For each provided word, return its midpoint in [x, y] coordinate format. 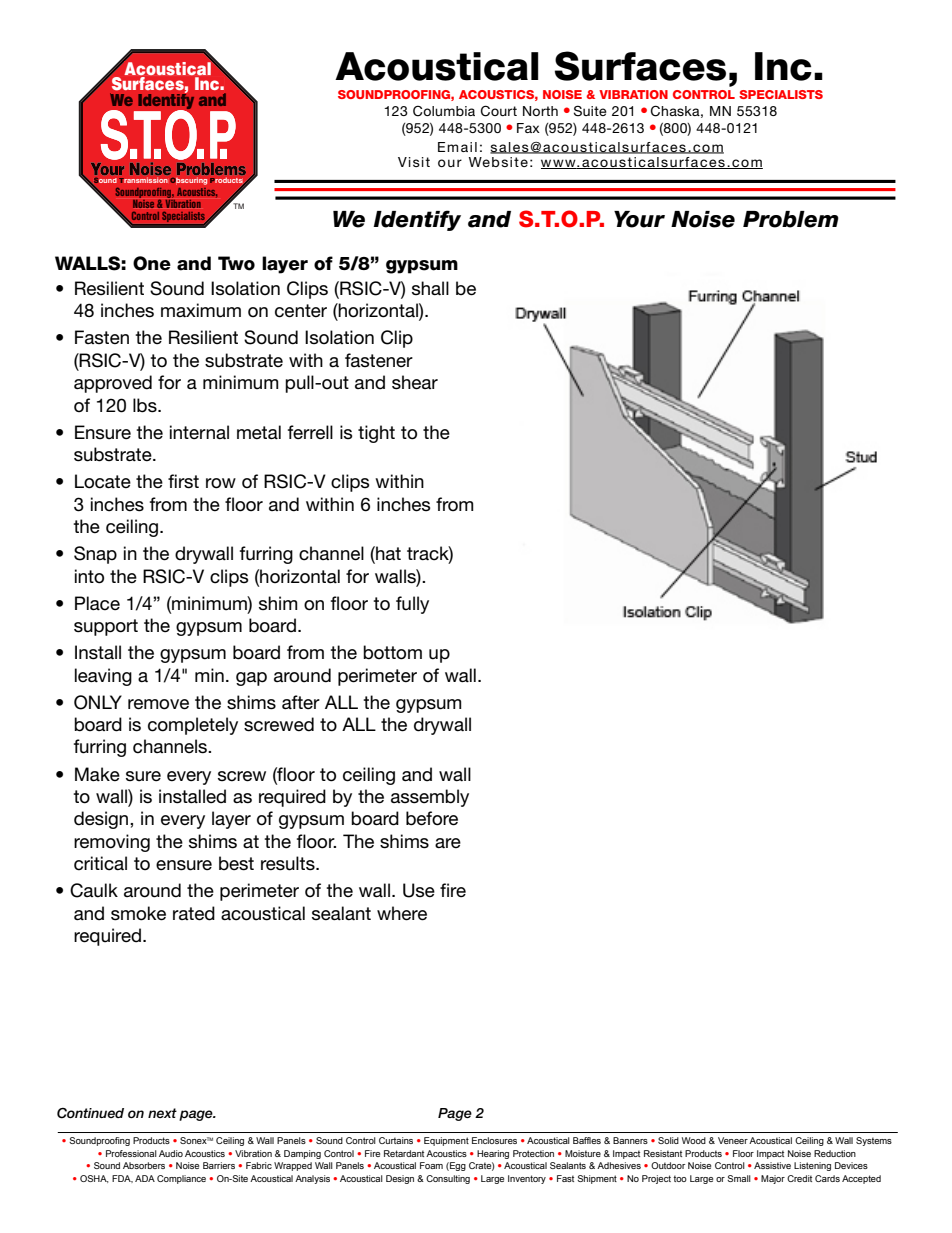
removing [112, 843]
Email [457, 147]
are [448, 843]
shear [415, 382]
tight [376, 434]
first [183, 481]
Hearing [493, 1154]
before [432, 818]
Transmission [143, 180]
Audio [171, 1153]
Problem [791, 219]
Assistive [772, 1165]
